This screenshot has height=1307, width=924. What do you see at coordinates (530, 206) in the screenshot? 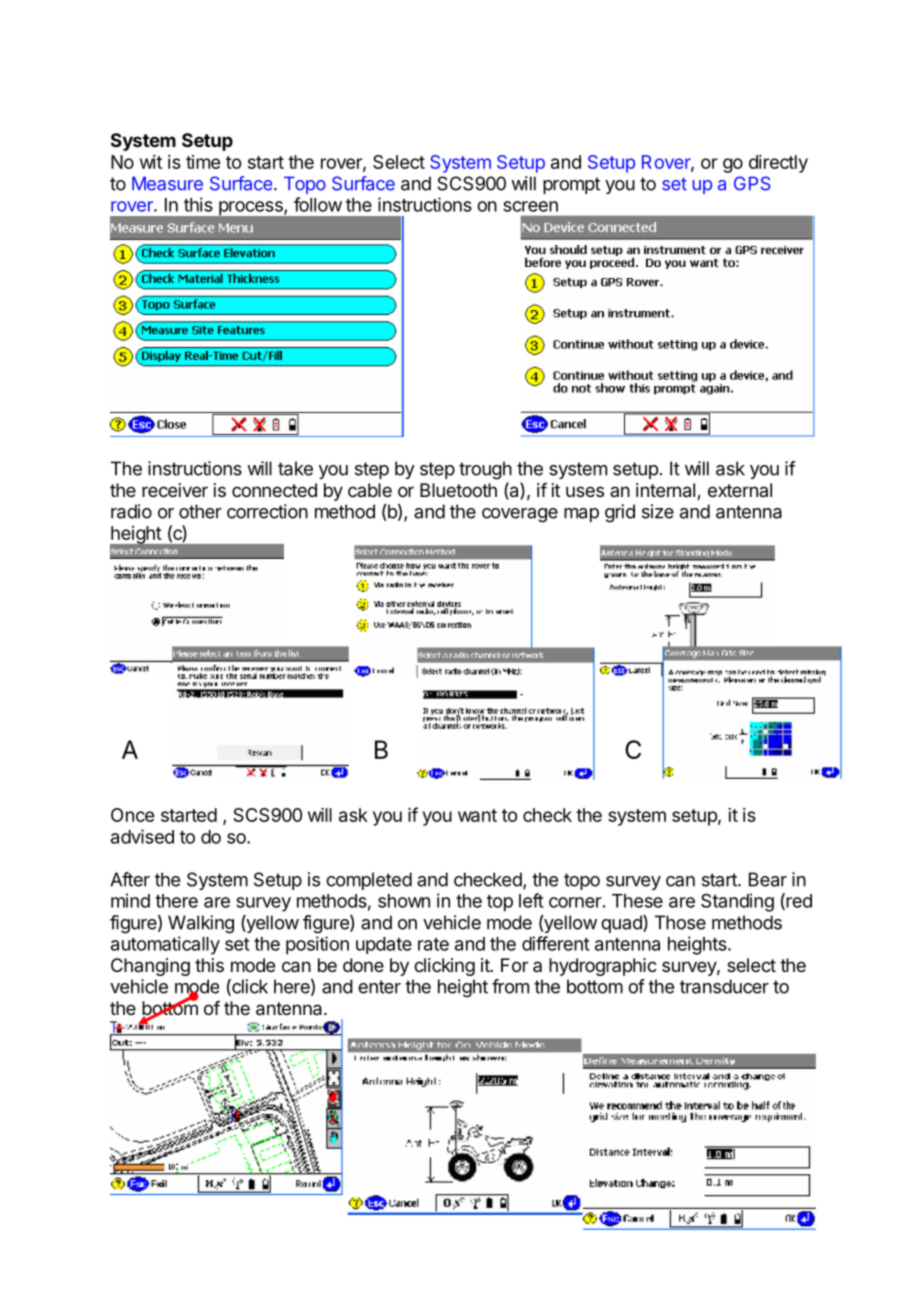
I see `screen` at bounding box center [530, 206].
